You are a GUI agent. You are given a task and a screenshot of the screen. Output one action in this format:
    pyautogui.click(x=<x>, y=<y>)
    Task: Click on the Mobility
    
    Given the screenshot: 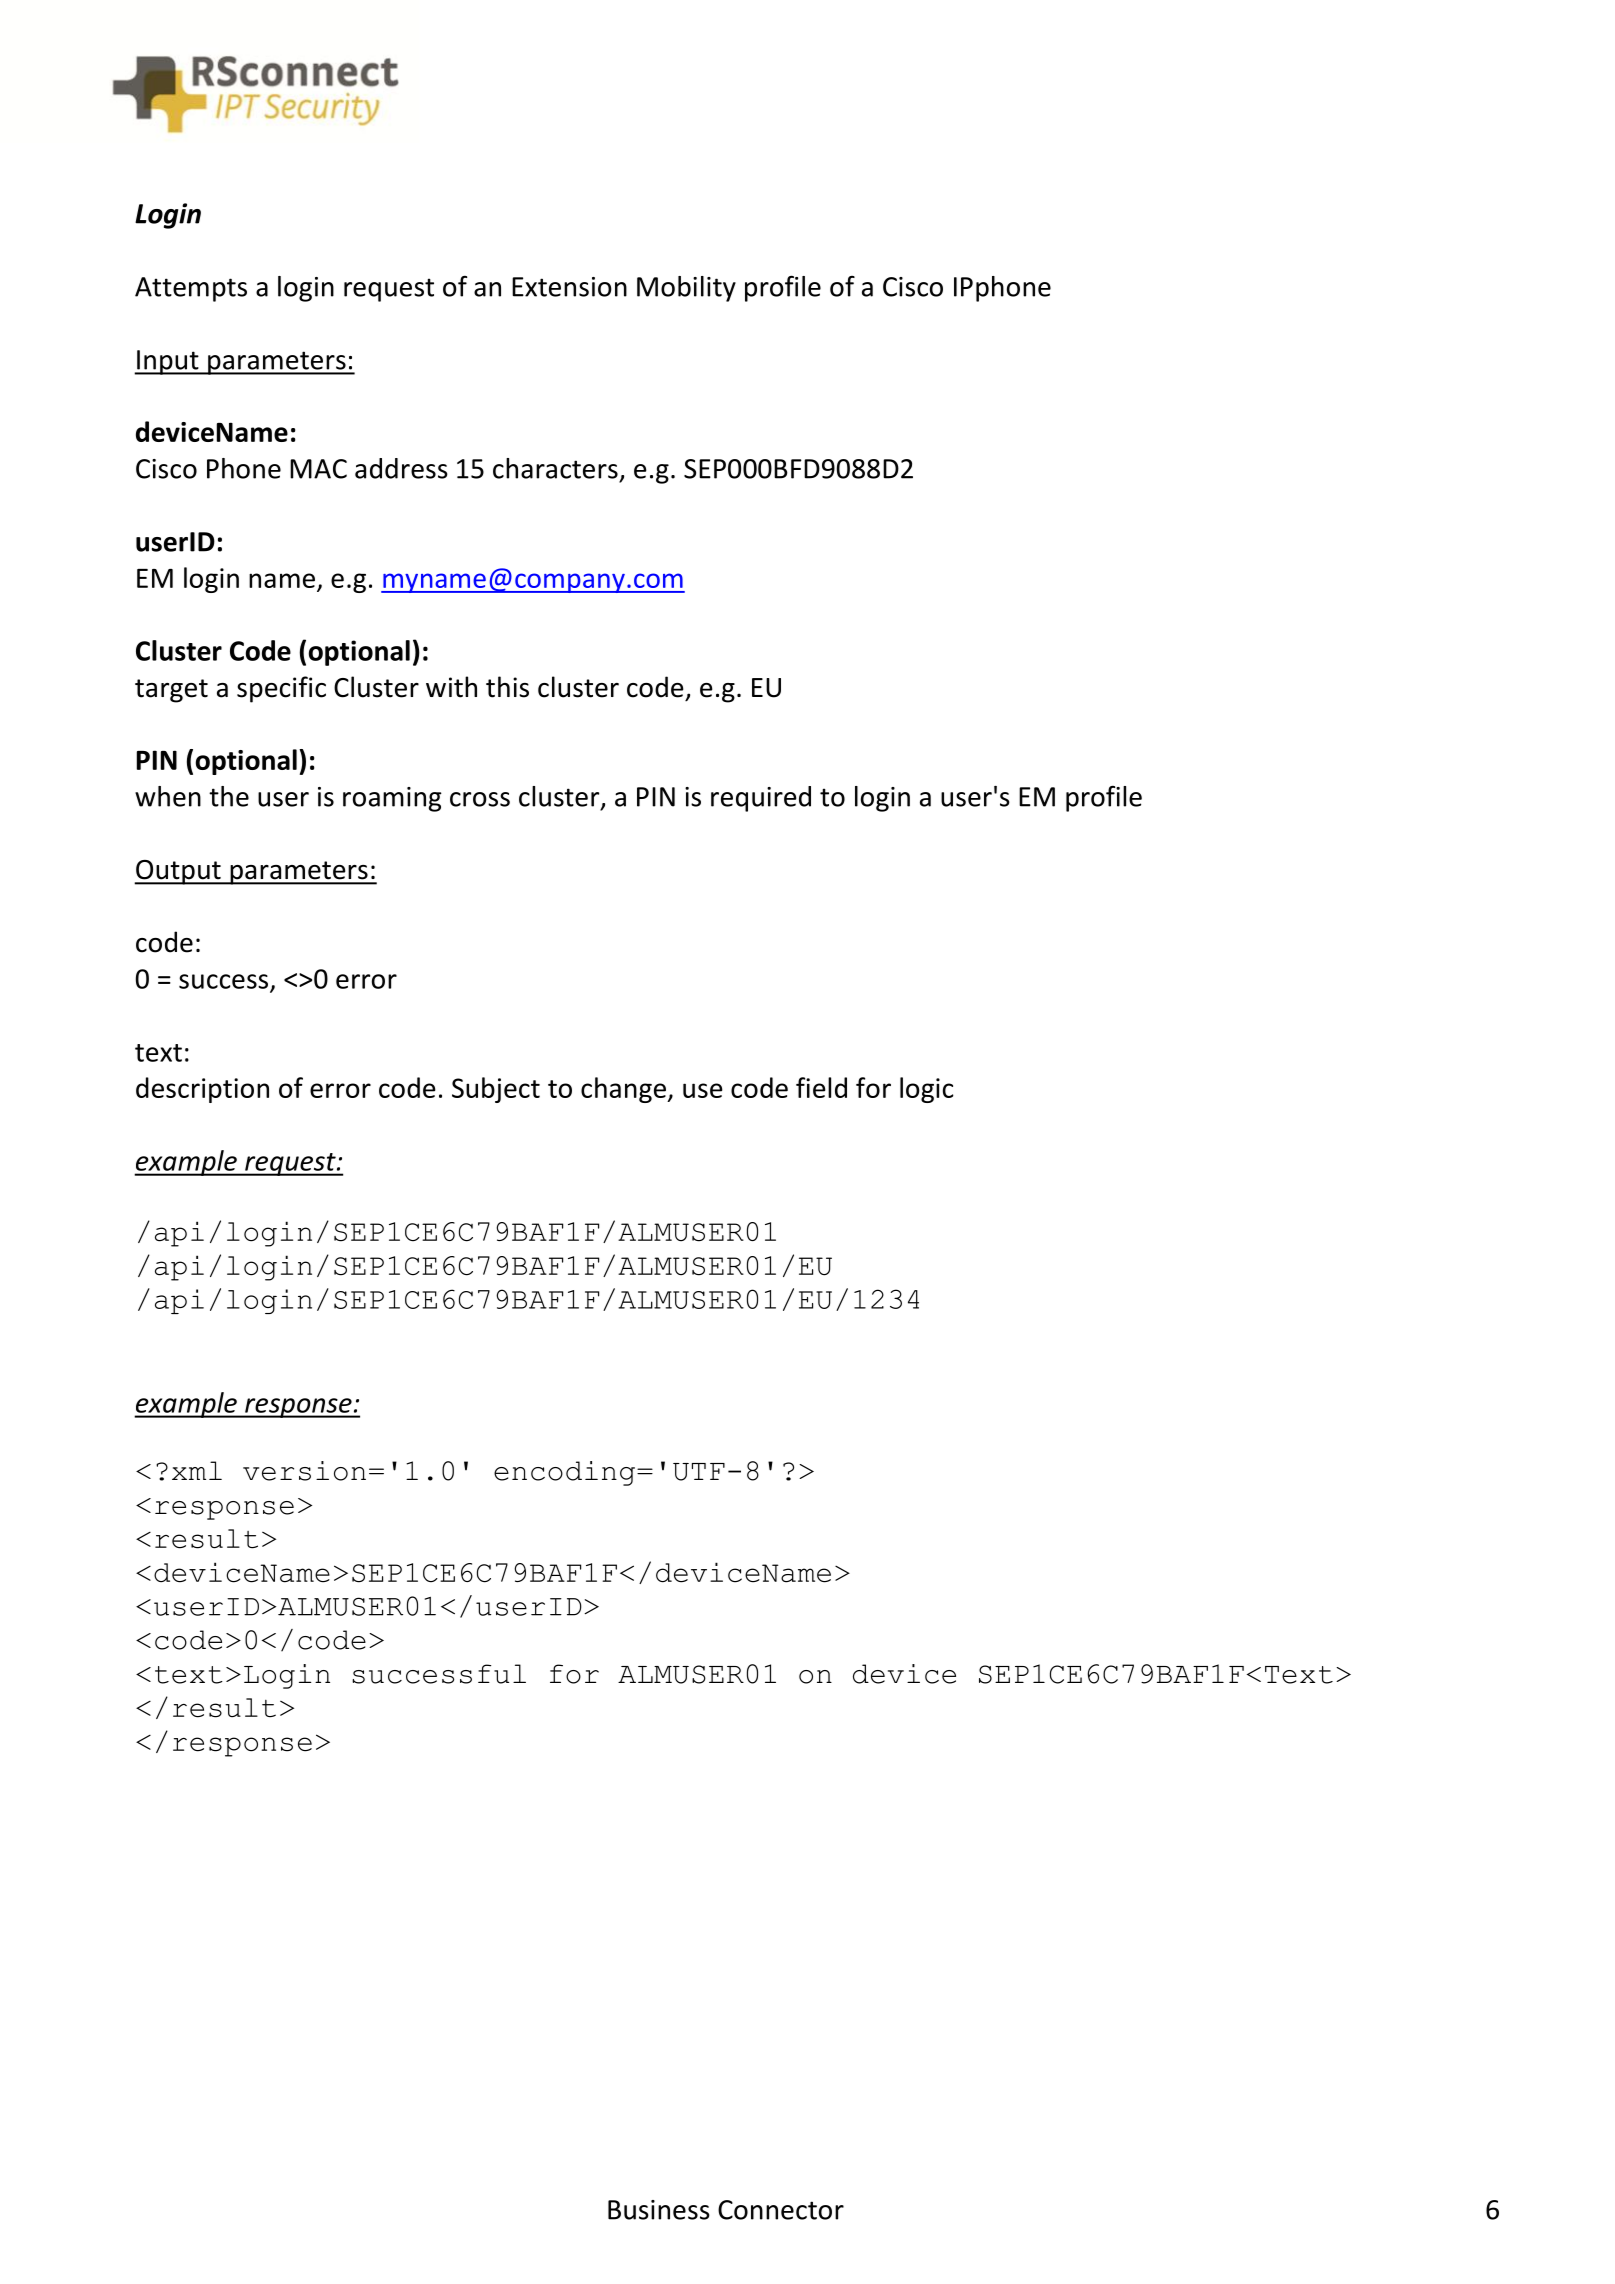 What is the action you would take?
    pyautogui.click(x=686, y=289)
